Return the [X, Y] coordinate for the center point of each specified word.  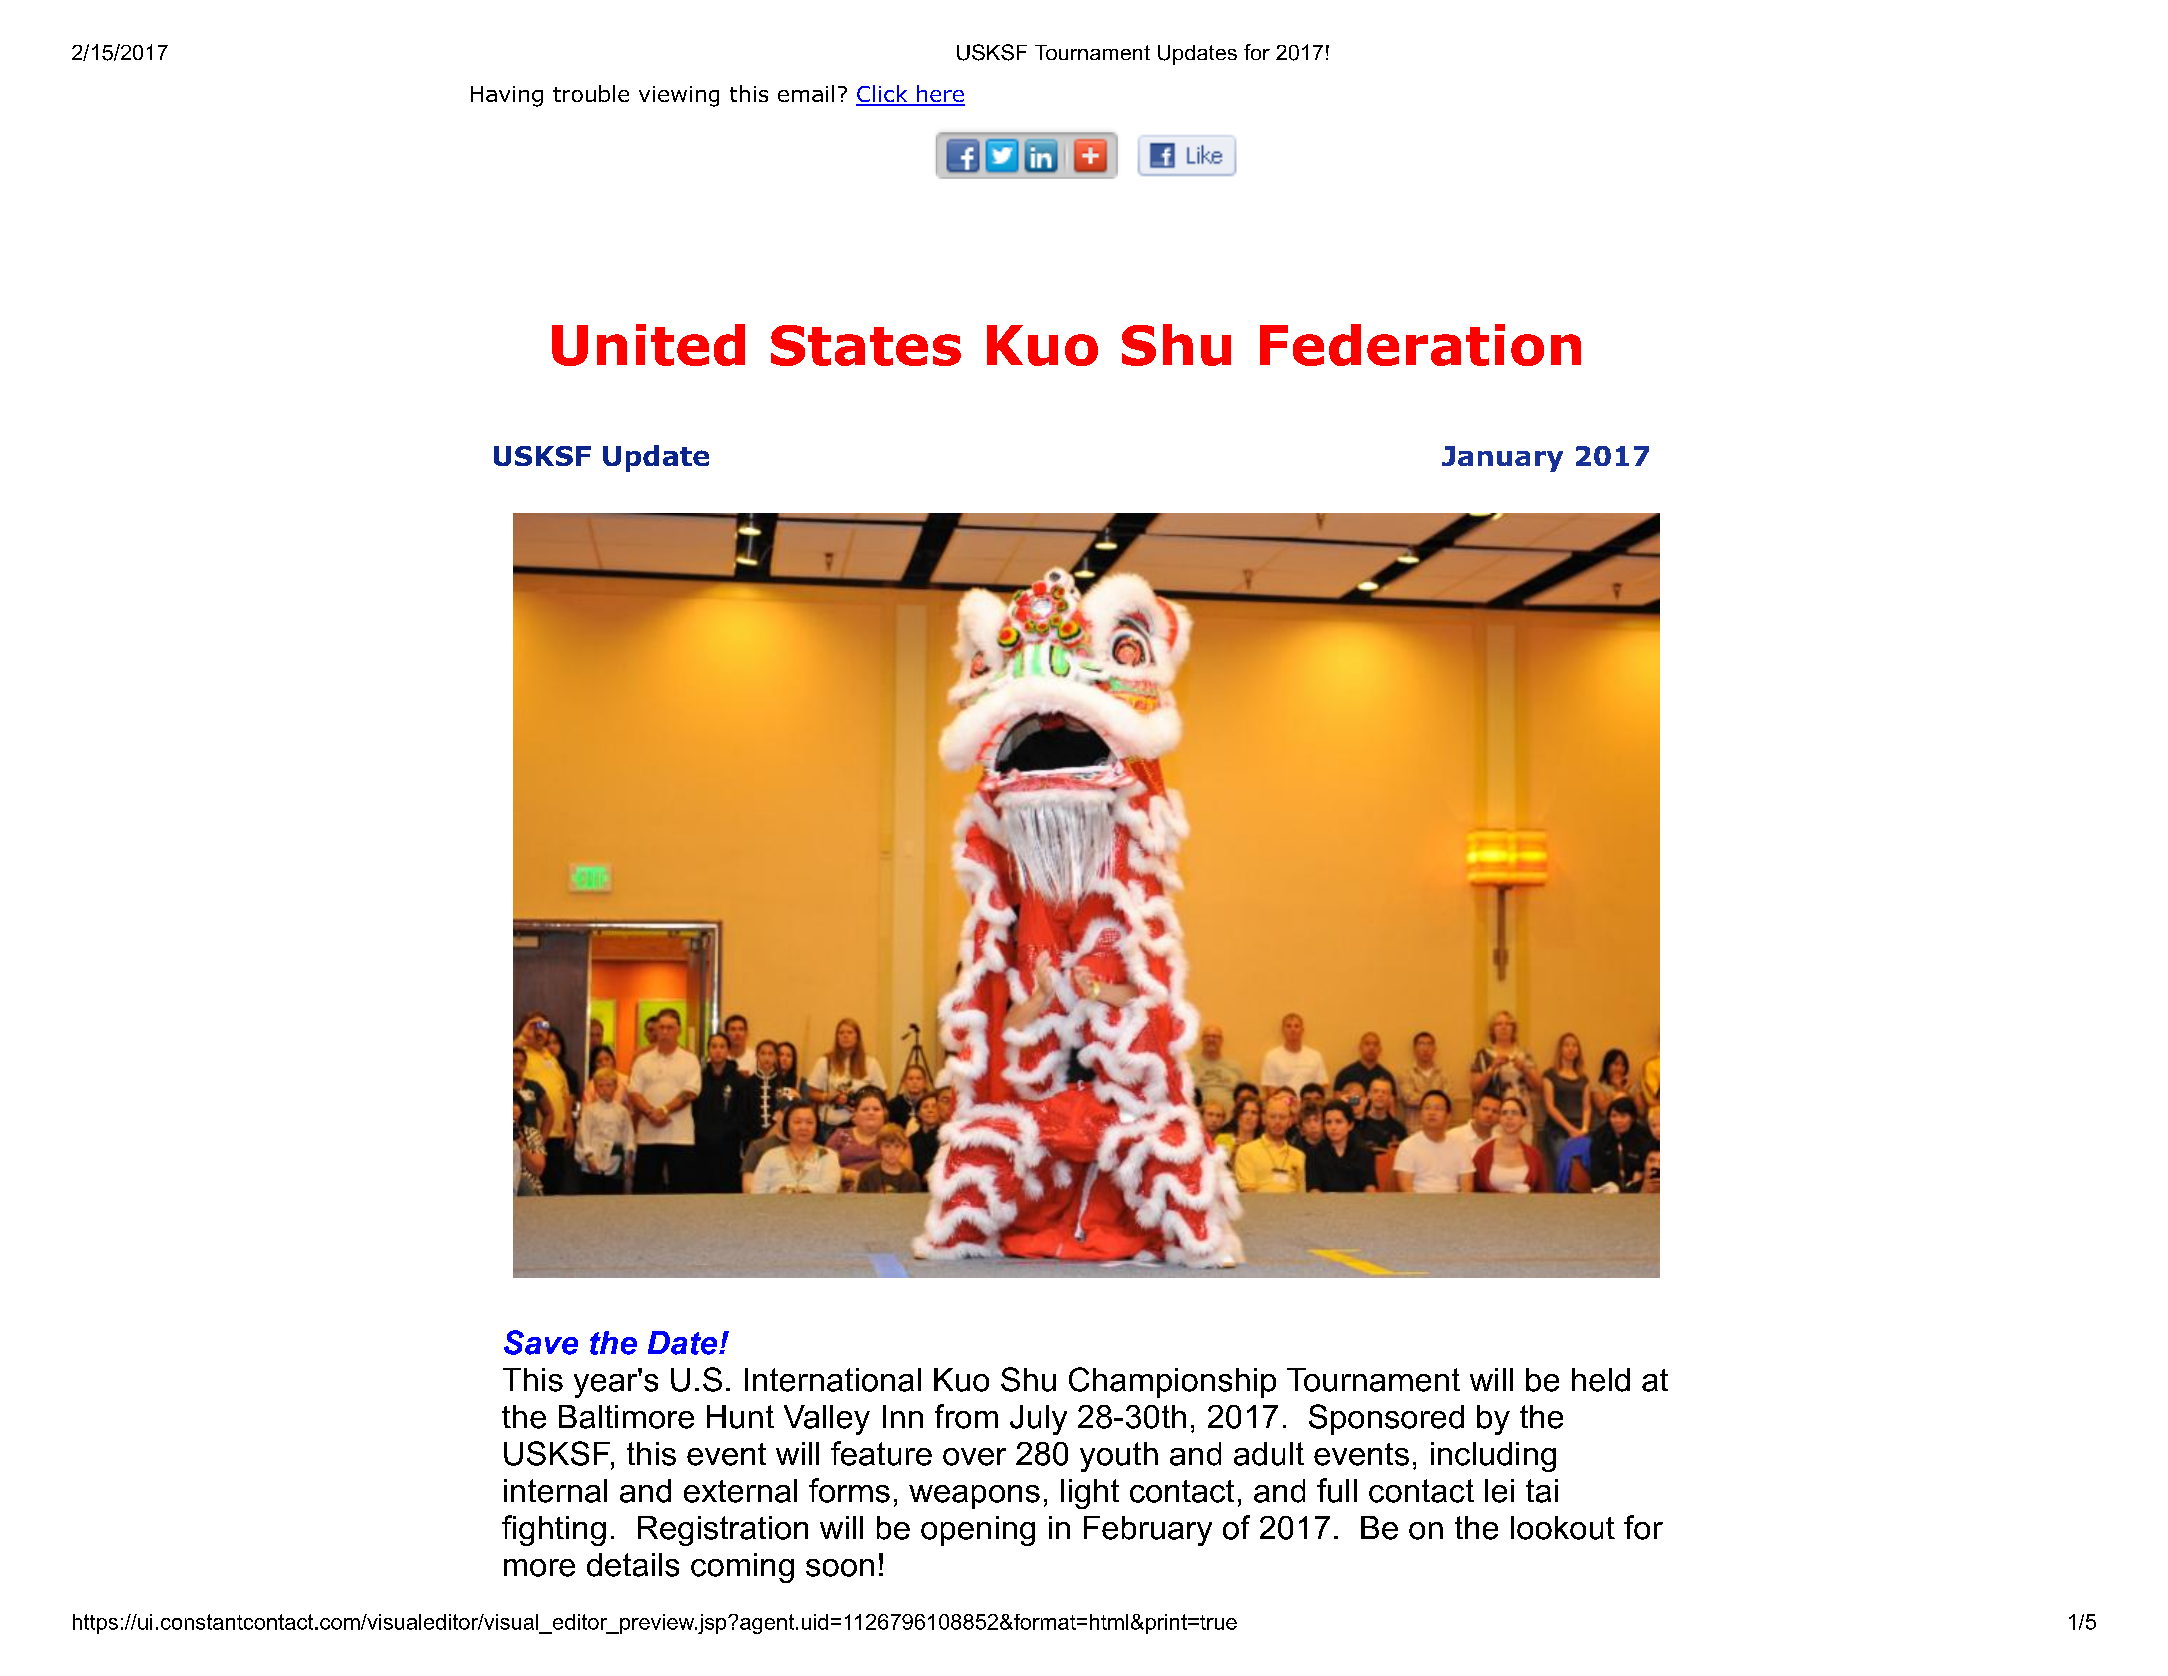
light [1090, 1494]
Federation [1420, 345]
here [940, 95]
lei [1499, 1491]
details [633, 1565]
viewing [679, 96]
